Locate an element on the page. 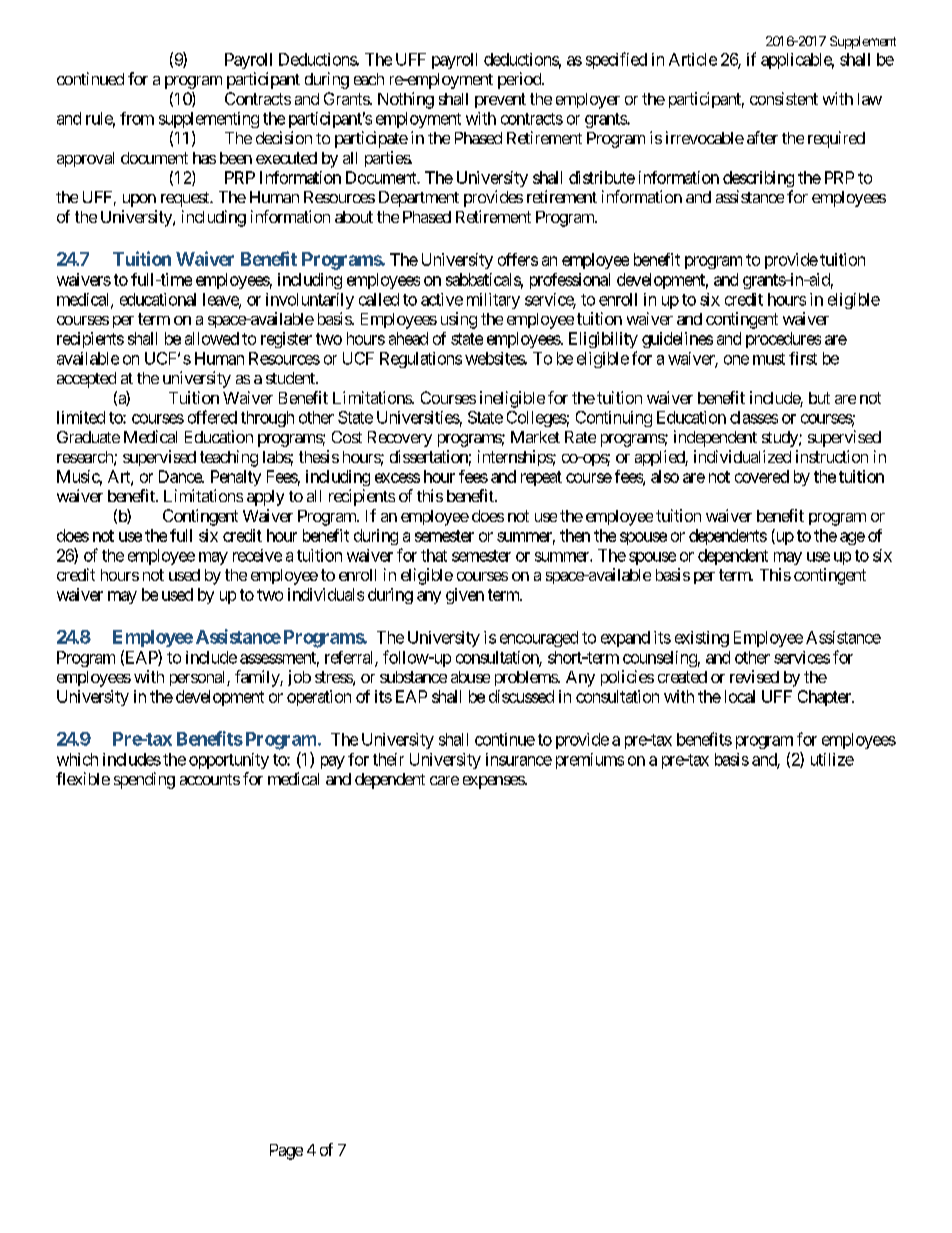 This image has height=1233, width=952. insurance is located at coordinates (519, 759).
